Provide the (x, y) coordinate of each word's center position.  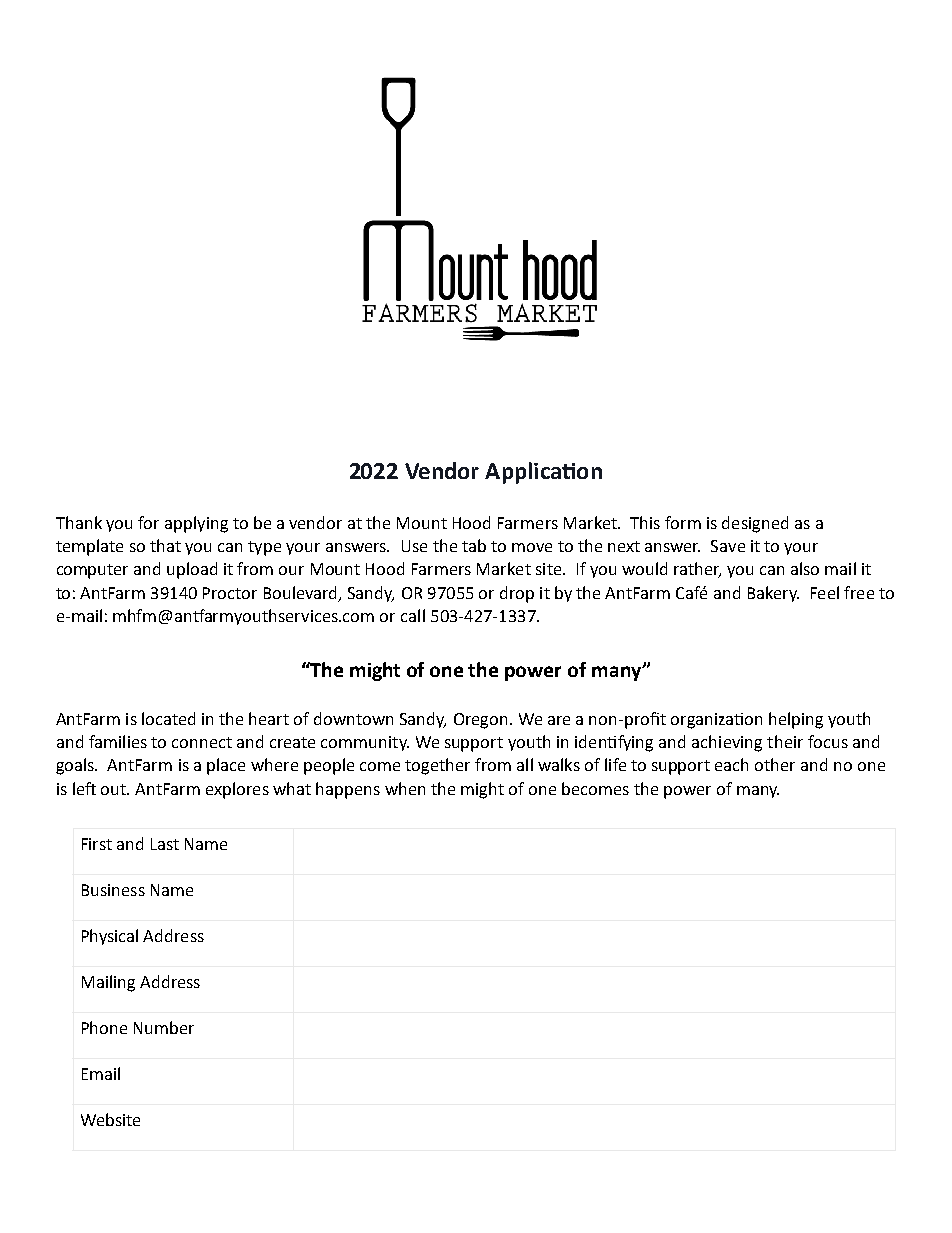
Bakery (773, 594)
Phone (104, 1027)
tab (474, 545)
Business (113, 890)
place (226, 766)
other (775, 764)
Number (164, 1027)
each (731, 764)
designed (755, 524)
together (437, 766)
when (405, 788)
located (168, 718)
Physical (110, 937)
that (165, 545)
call (413, 615)
